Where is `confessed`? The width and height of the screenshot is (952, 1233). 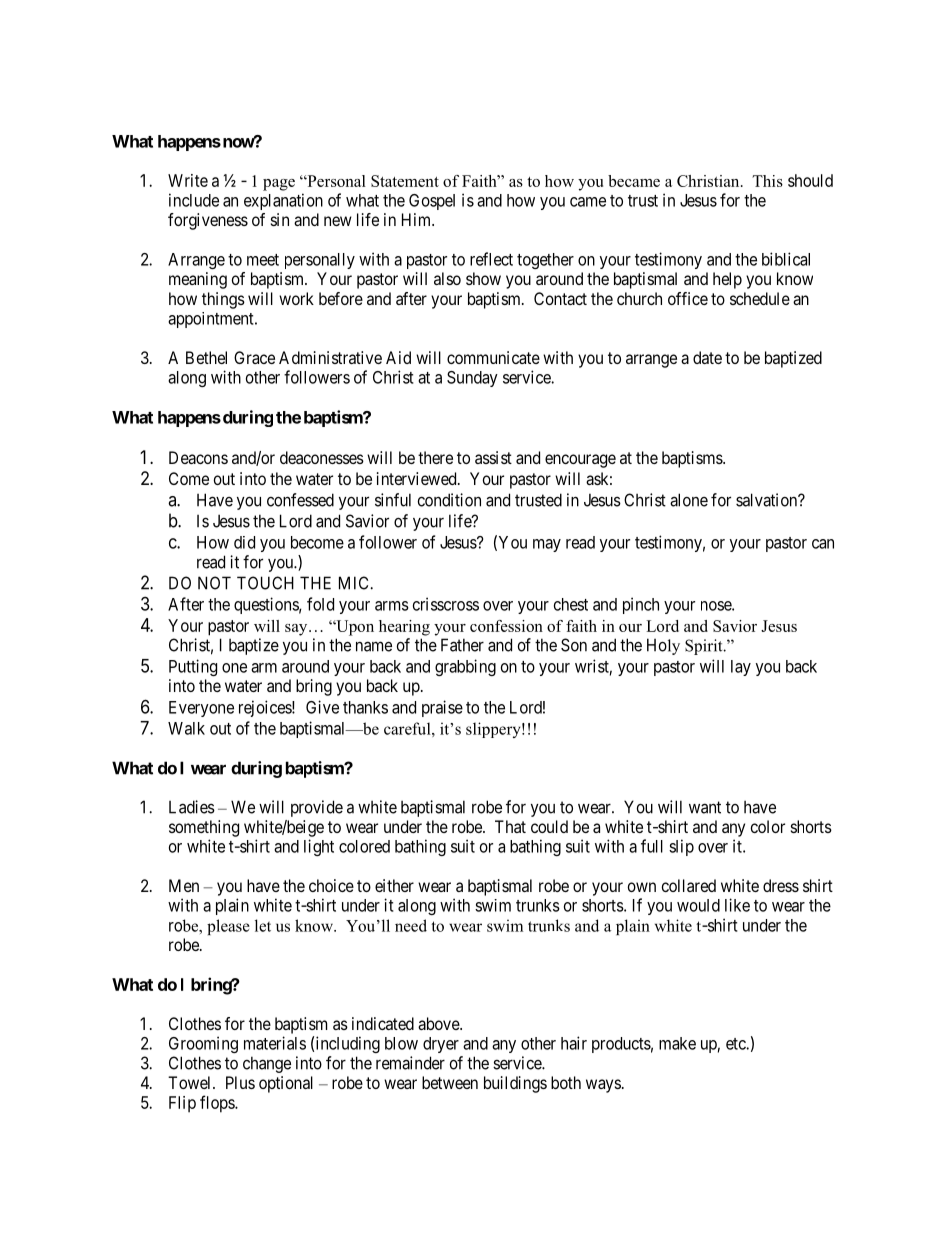 confessed is located at coordinates (300, 500).
